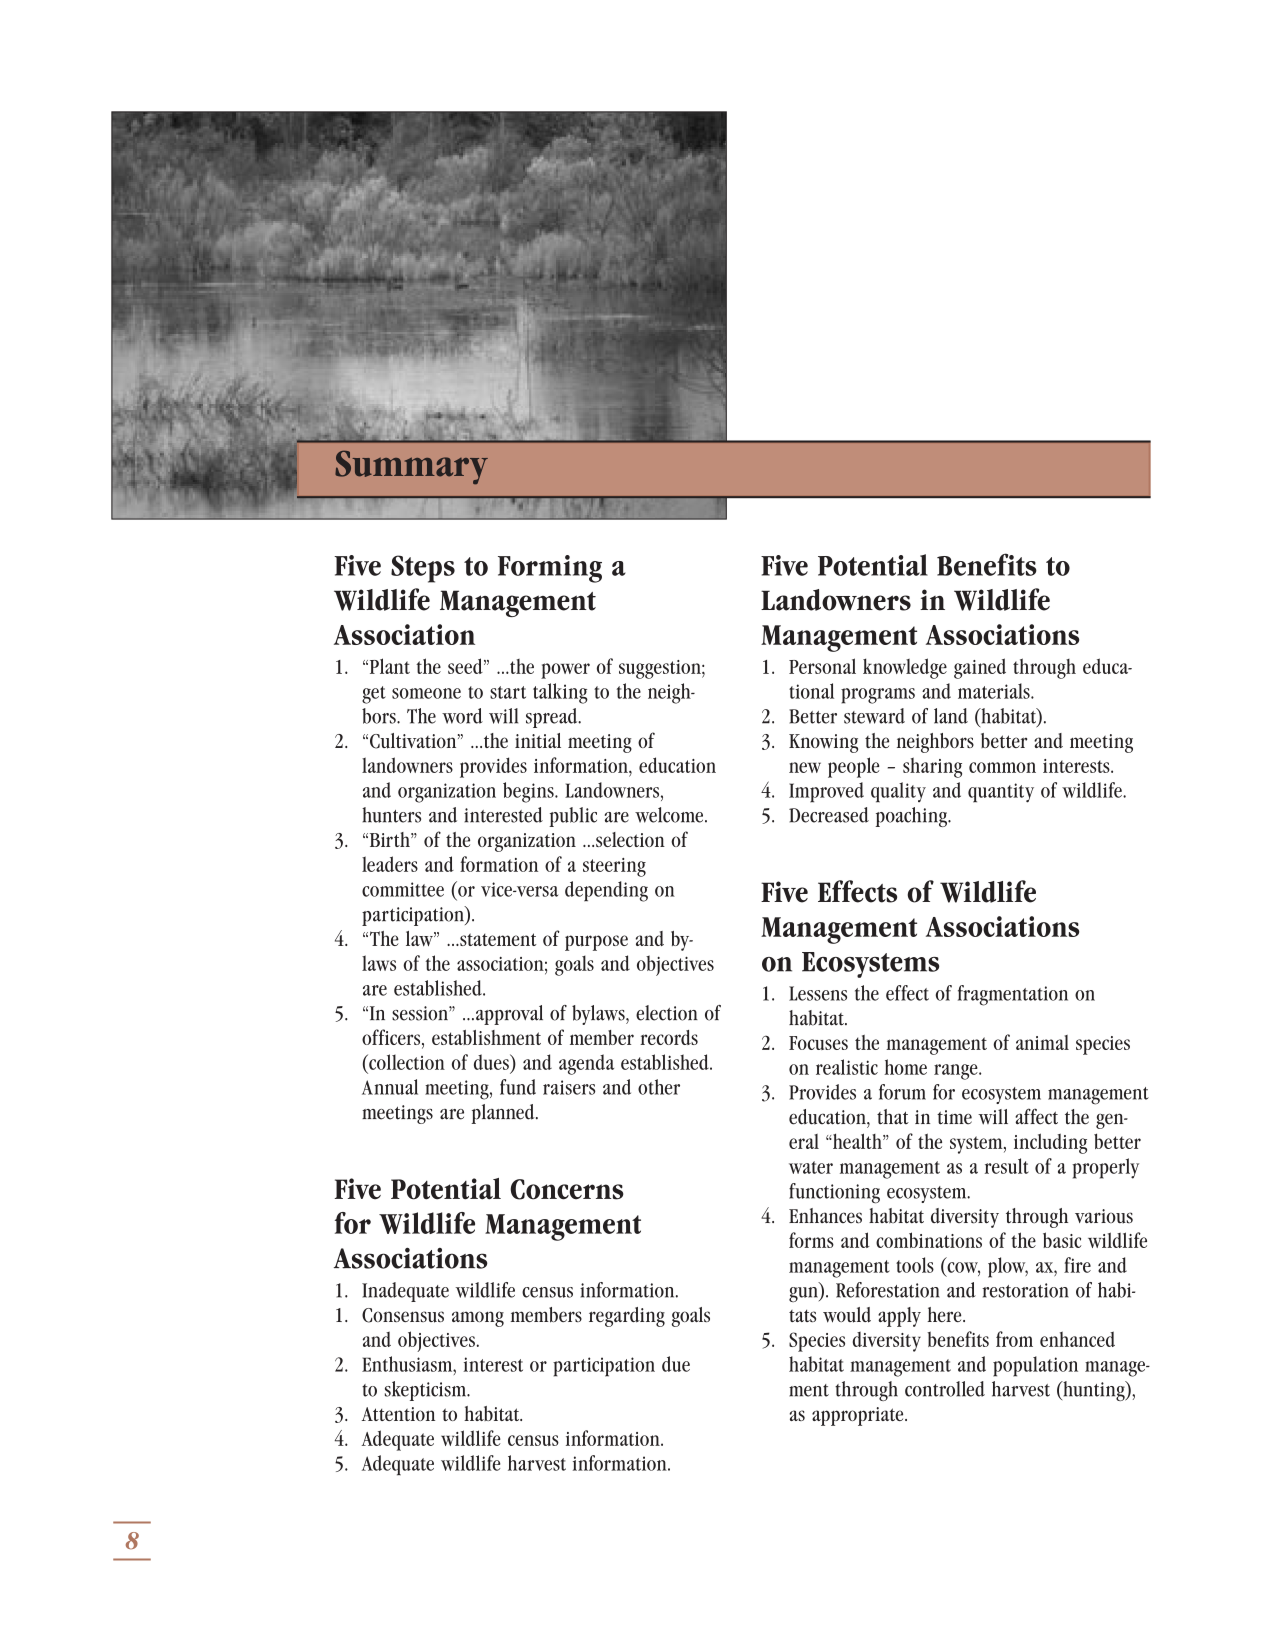 The width and height of the screenshot is (1262, 1633). Describe the element at coordinates (811, 1167) in the screenshot. I see `water` at that location.
